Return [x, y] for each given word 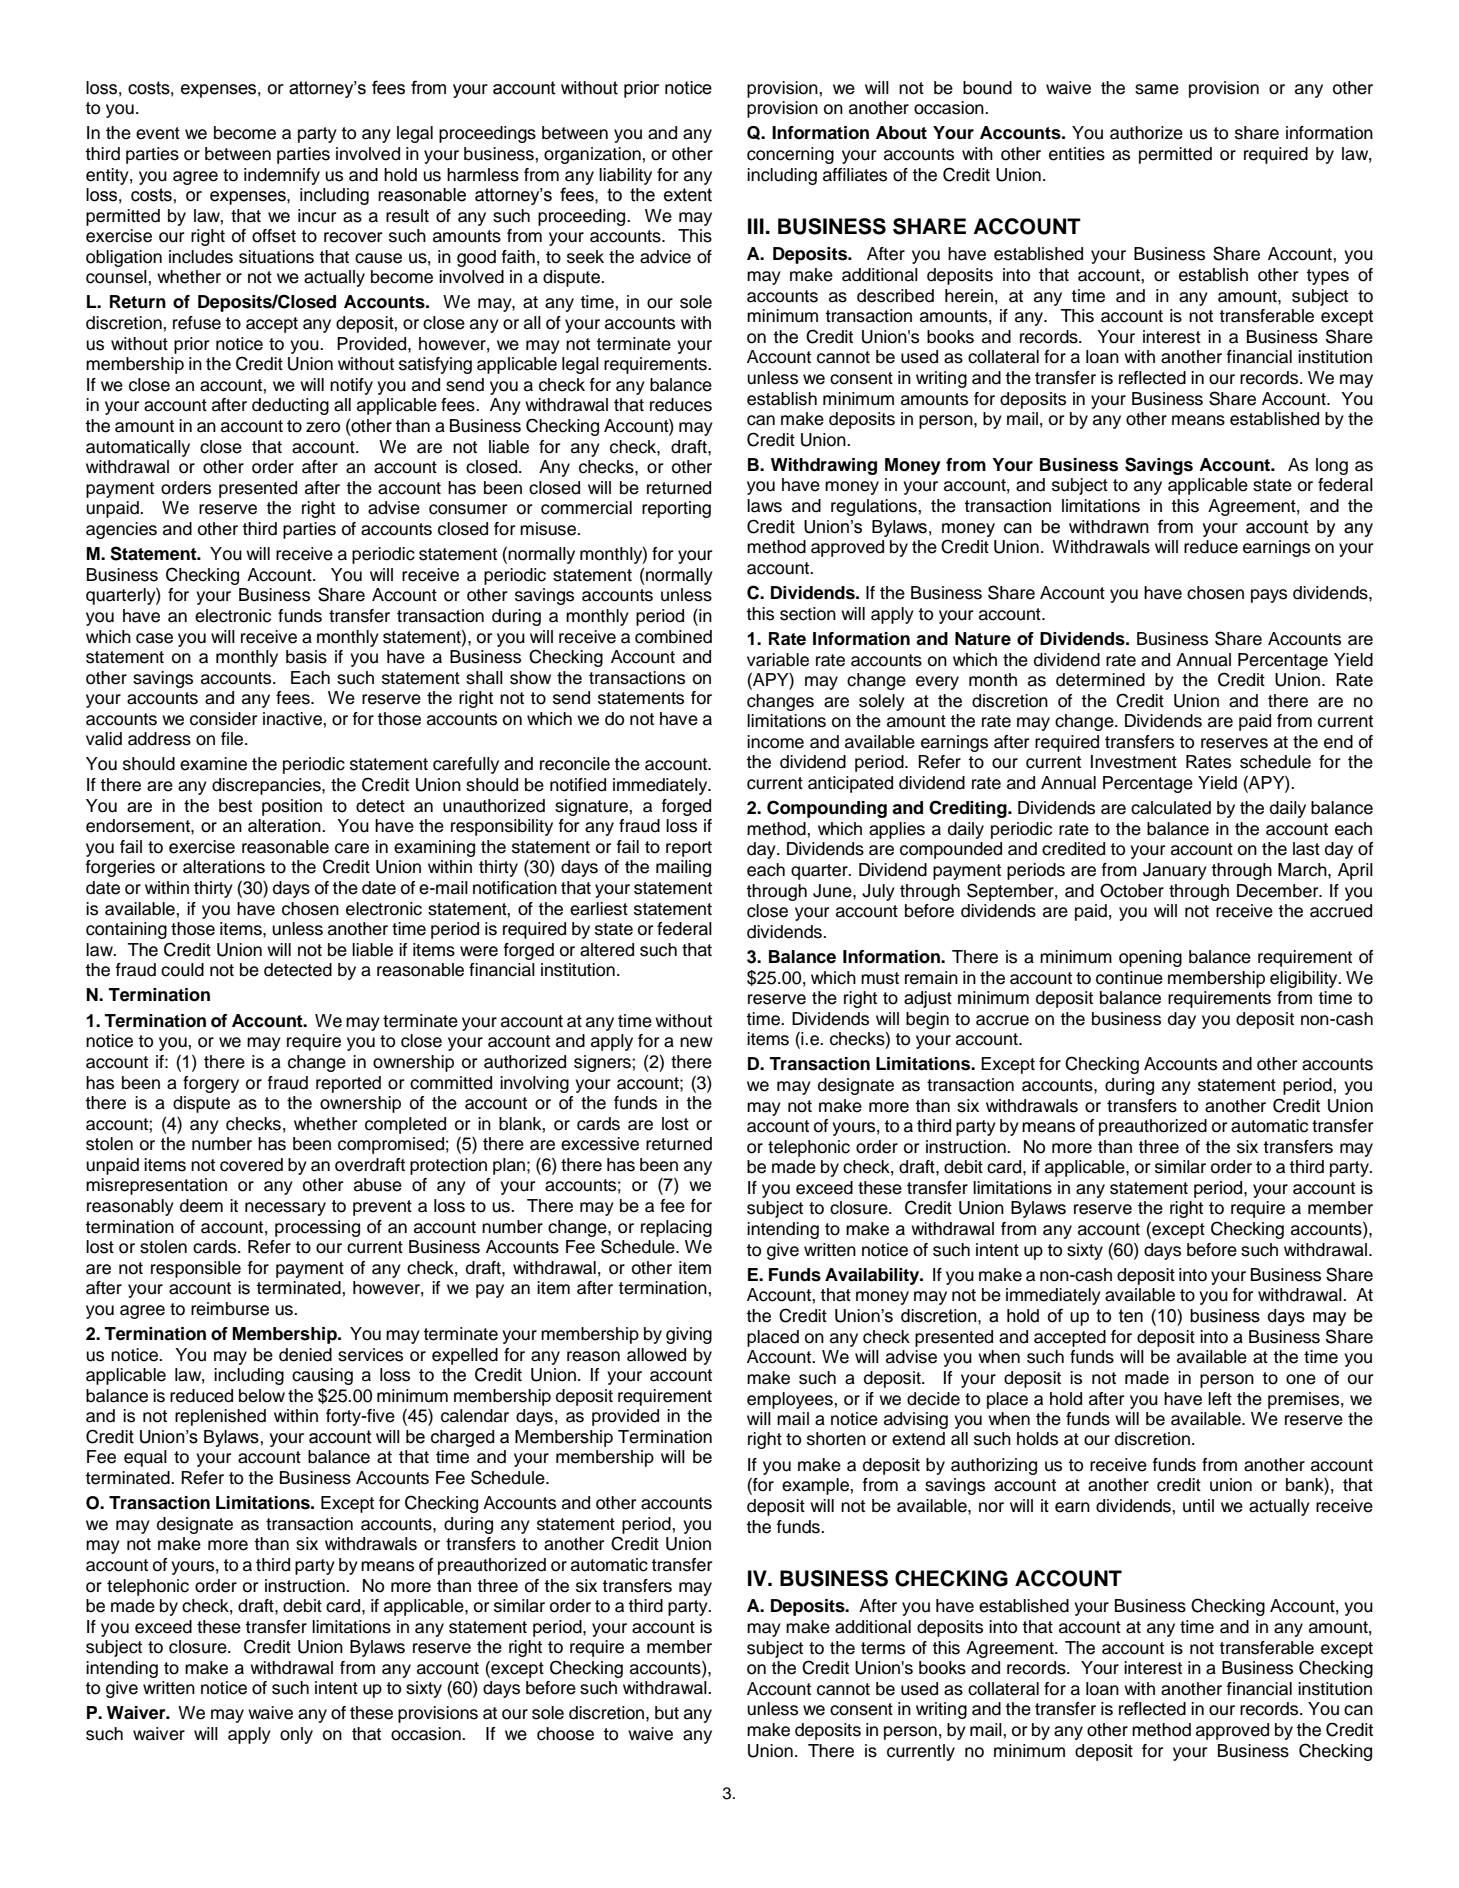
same [1157, 89]
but [667, 1713]
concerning [790, 155]
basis [306, 657]
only [296, 1735]
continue [1129, 978]
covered [251, 1165]
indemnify [282, 176]
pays [1269, 596]
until [1198, 1506]
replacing [676, 1228]
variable [778, 660]
